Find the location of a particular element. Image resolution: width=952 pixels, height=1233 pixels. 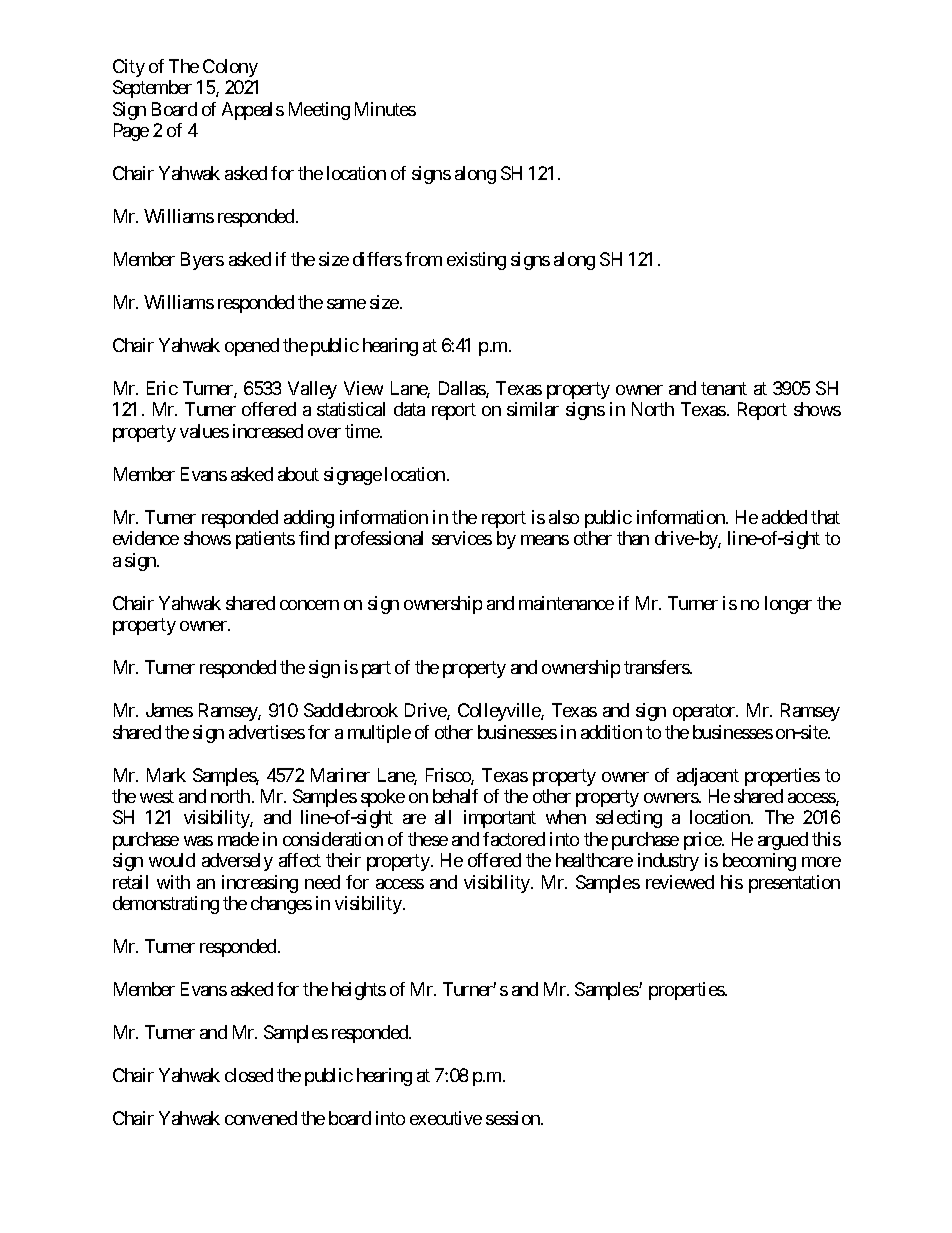

tenant is located at coordinates (724, 388).
